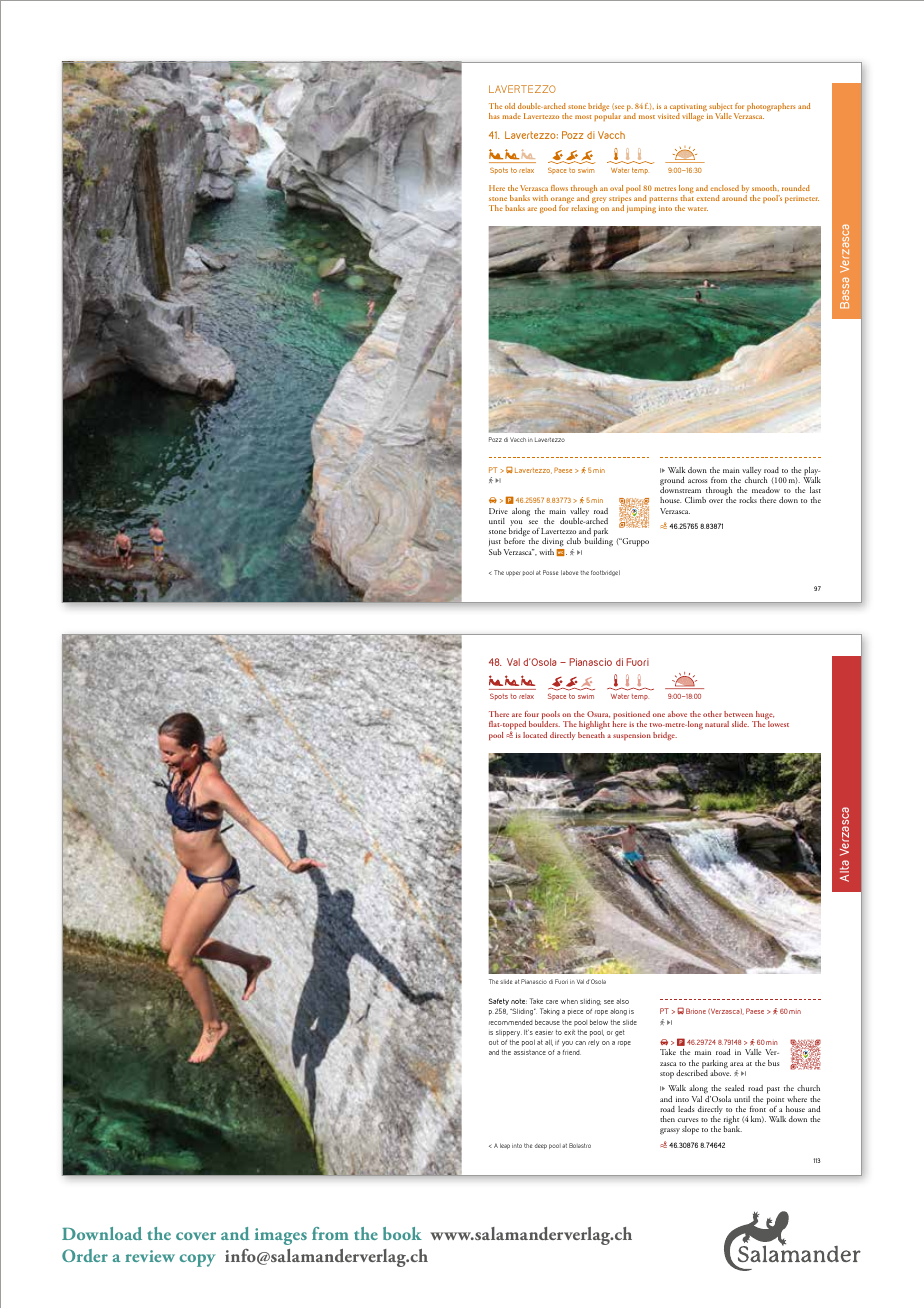 This screenshot has height=1308, width=924. Describe the element at coordinates (712, 714) in the screenshot. I see `other` at that location.
